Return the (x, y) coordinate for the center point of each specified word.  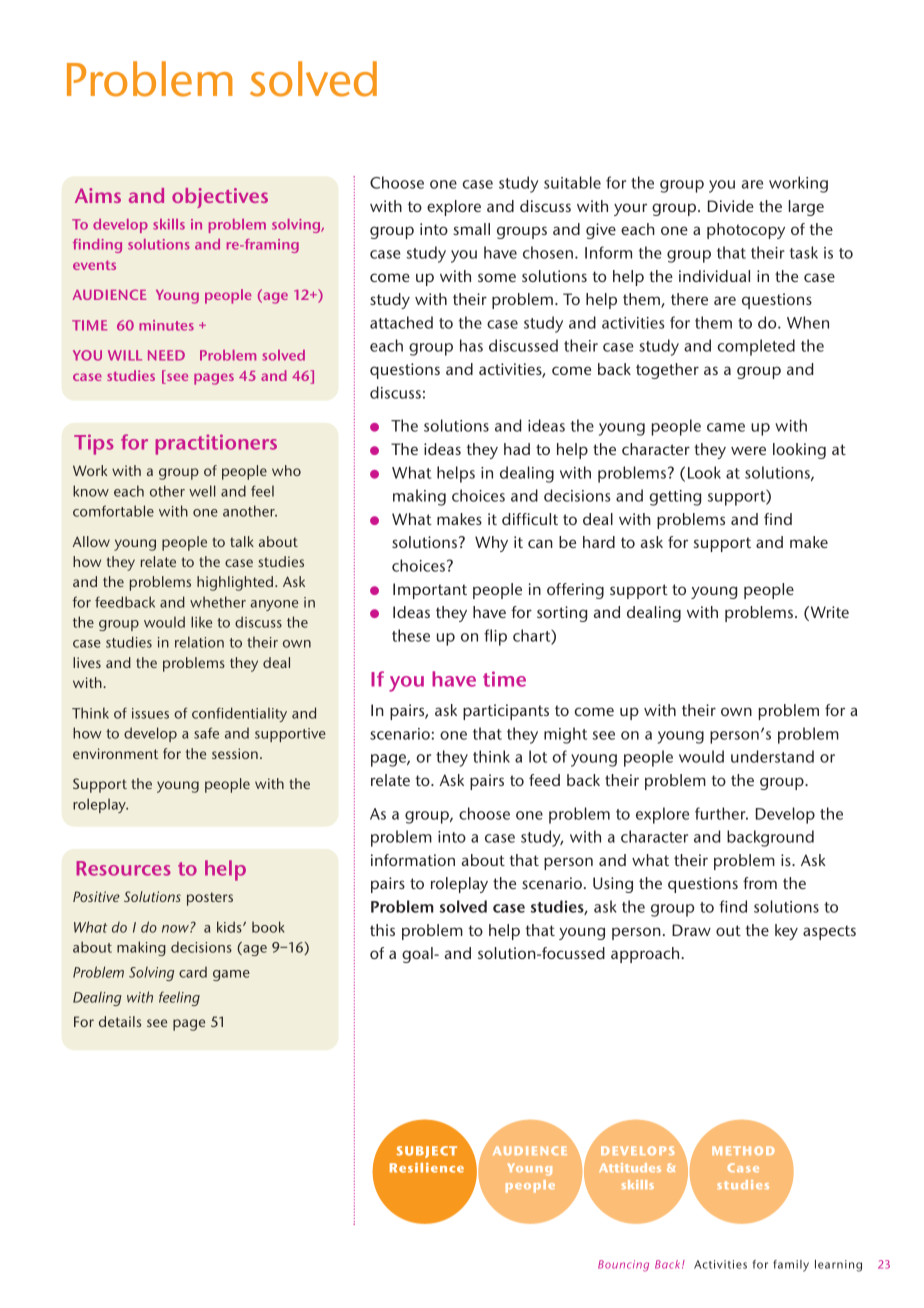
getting (675, 498)
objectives (220, 198)
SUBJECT (426, 1152)
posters (210, 899)
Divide (731, 206)
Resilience (427, 1168)
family (791, 1266)
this (382, 930)
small (471, 229)
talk (242, 541)
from (760, 883)
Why (491, 544)
